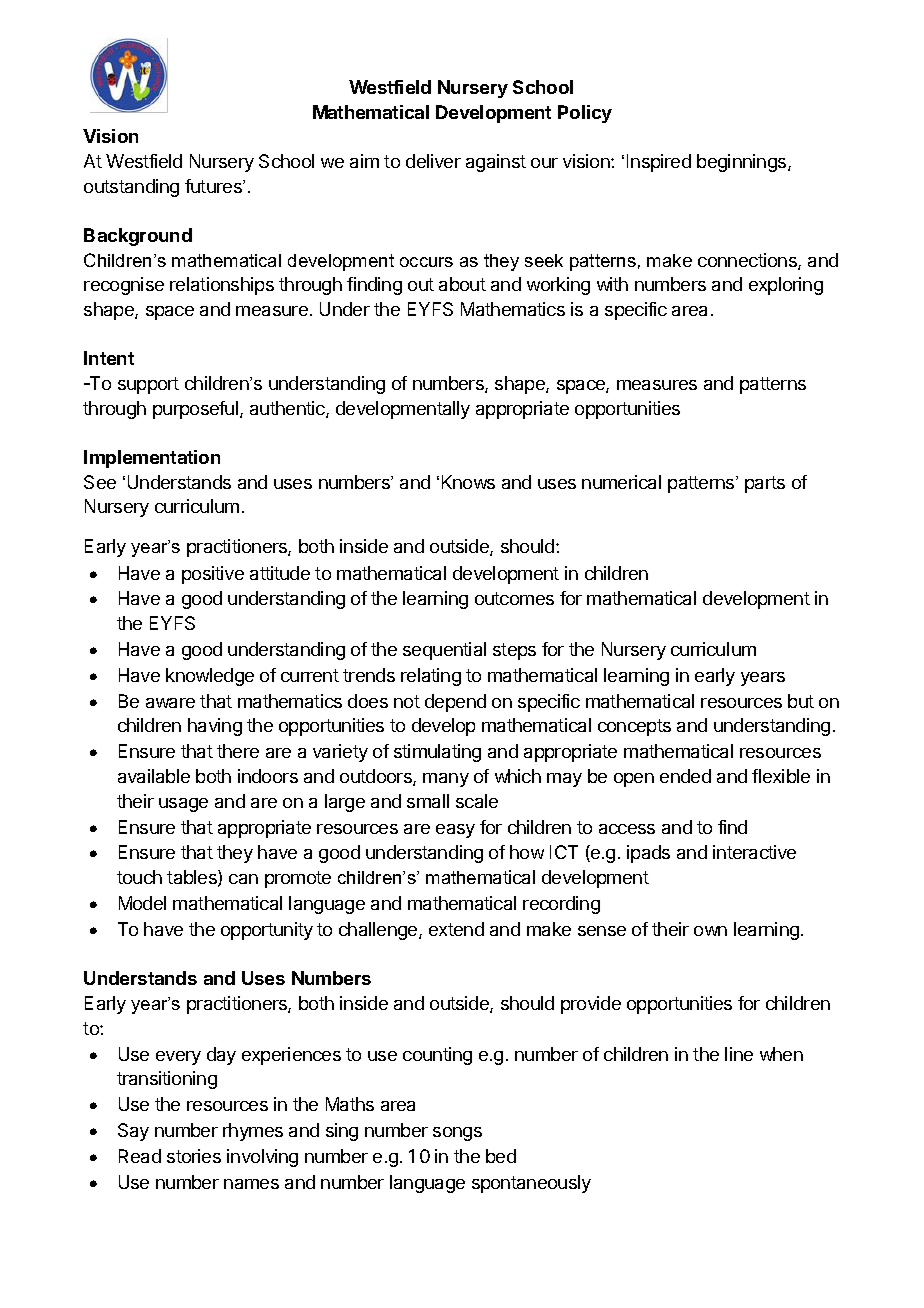  What do you see at coordinates (457, 1134) in the screenshot?
I see `songs` at bounding box center [457, 1134].
